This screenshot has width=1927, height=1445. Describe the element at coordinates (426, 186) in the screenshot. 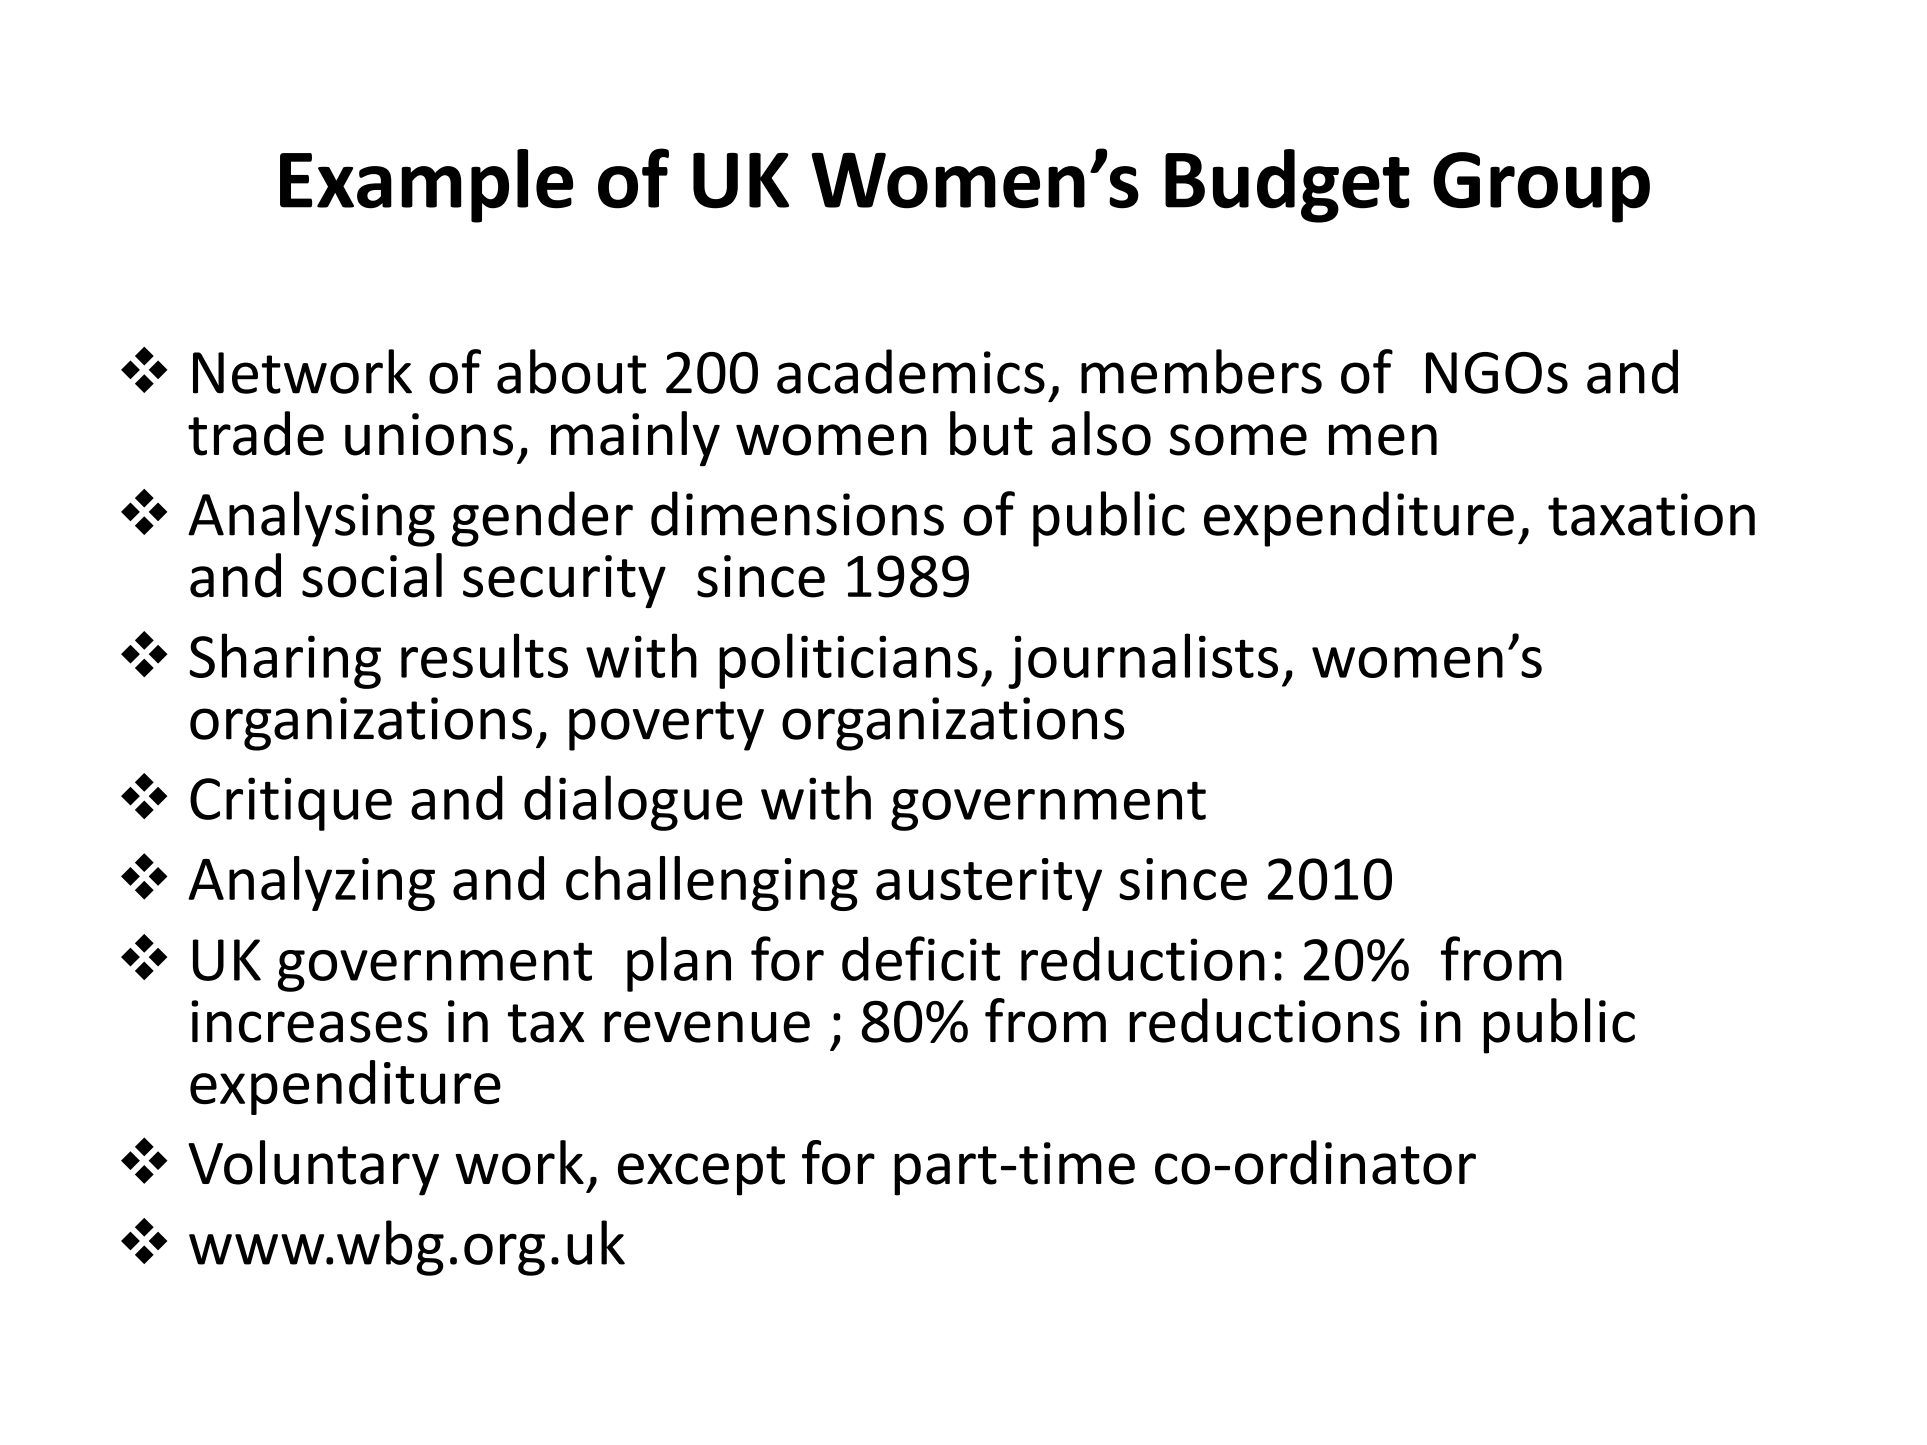

I see `Example` at that location.
